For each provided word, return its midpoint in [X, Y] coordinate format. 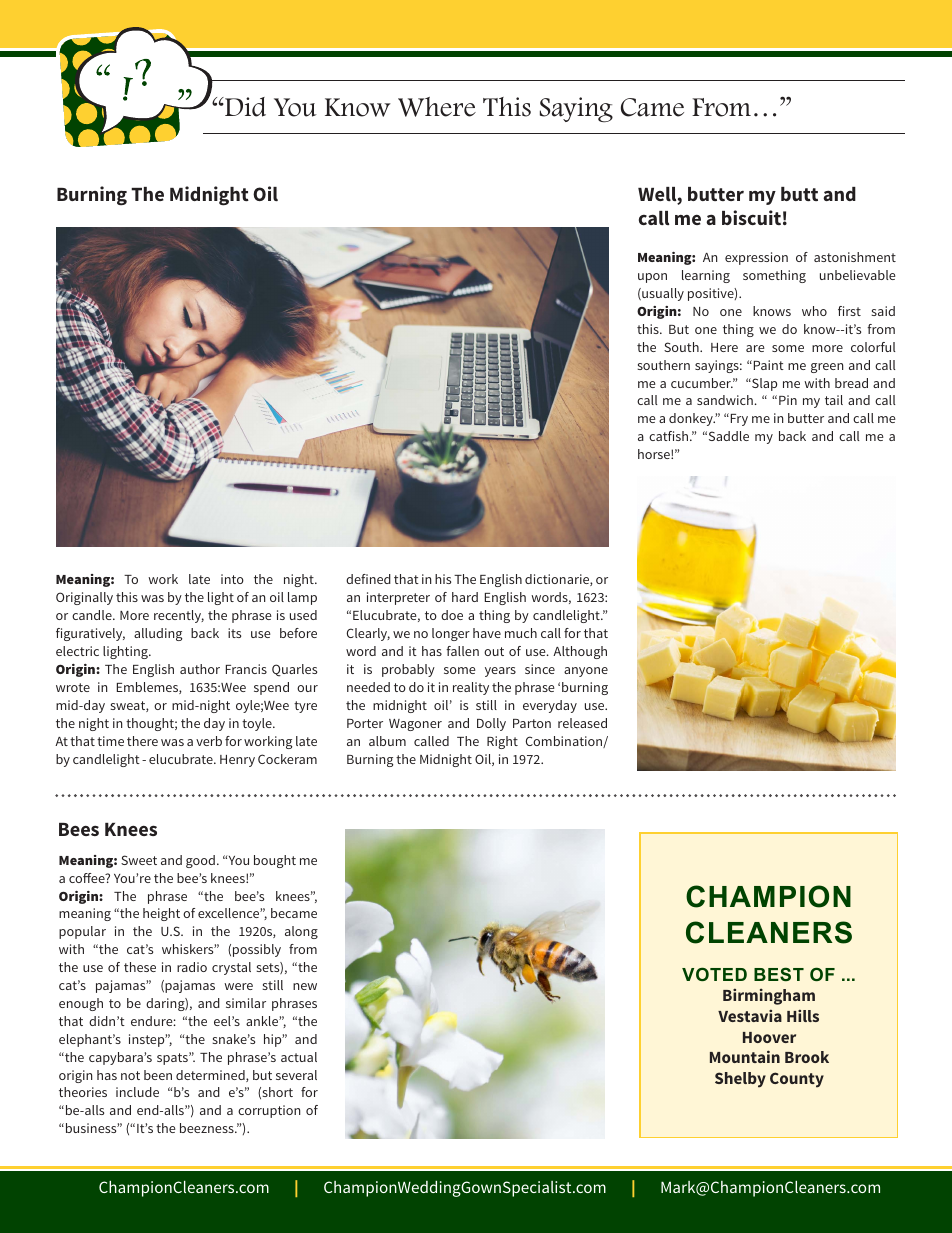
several [296, 1075]
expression [756, 258]
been [158, 1075]
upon [652, 278]
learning [706, 276]
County [797, 1080]
